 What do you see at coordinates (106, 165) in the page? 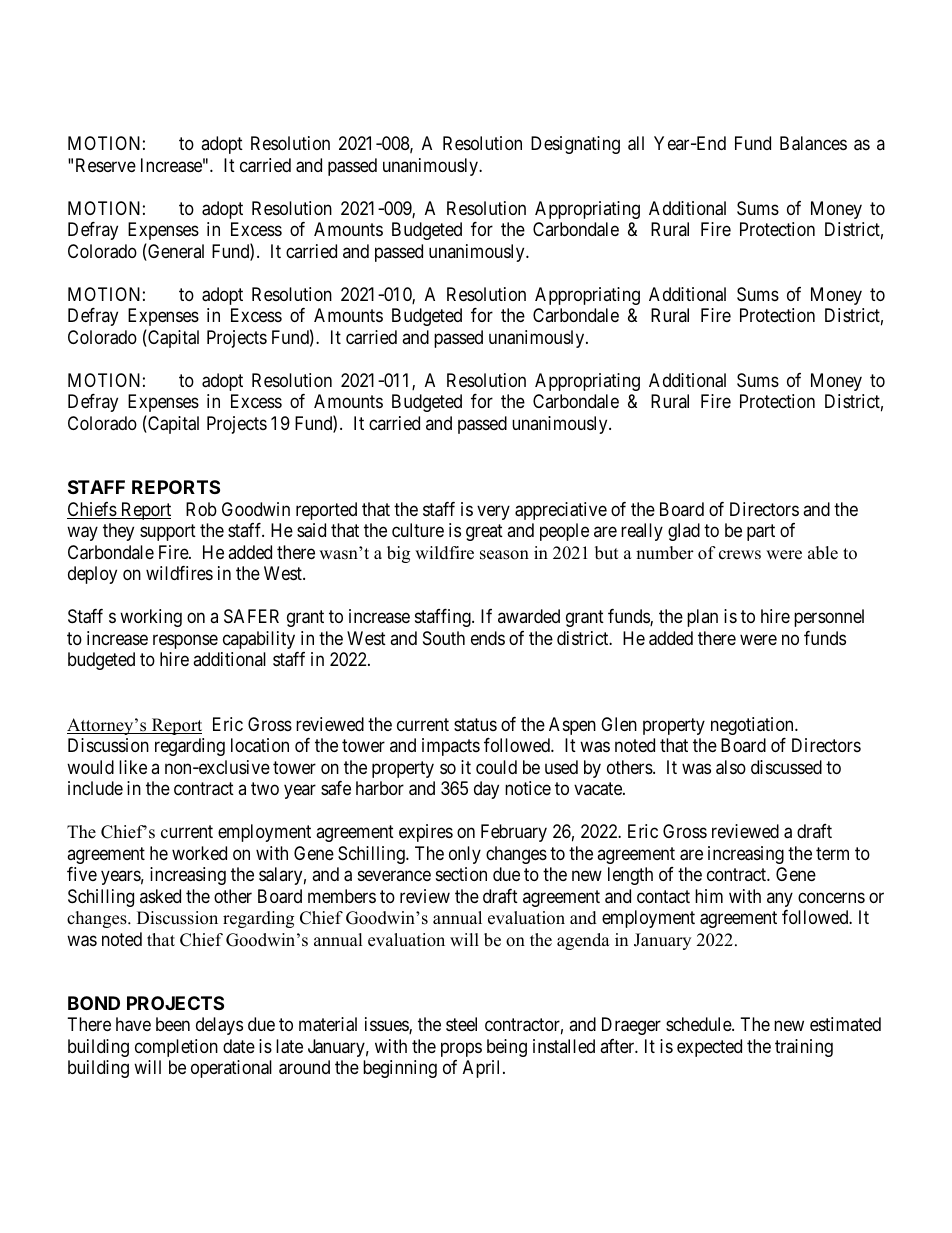
I see `Reserve` at bounding box center [106, 165].
